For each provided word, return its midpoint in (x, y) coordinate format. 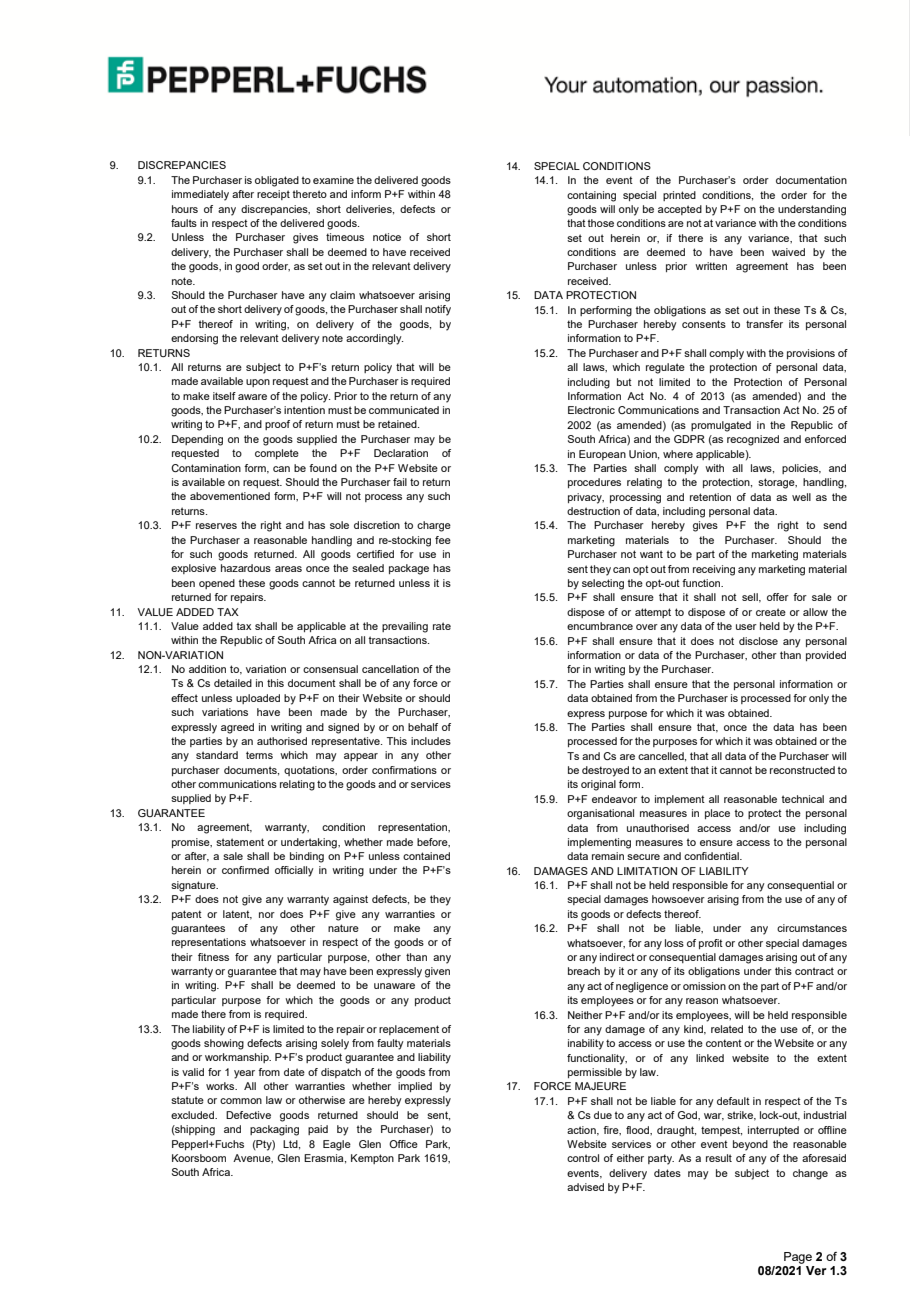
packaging (274, 1130)
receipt (273, 195)
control (583, 1158)
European (602, 455)
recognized (753, 440)
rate (442, 626)
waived (788, 252)
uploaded (258, 699)
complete (277, 454)
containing (591, 196)
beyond (750, 1145)
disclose (758, 641)
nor (267, 915)
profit (711, 944)
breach (584, 971)
